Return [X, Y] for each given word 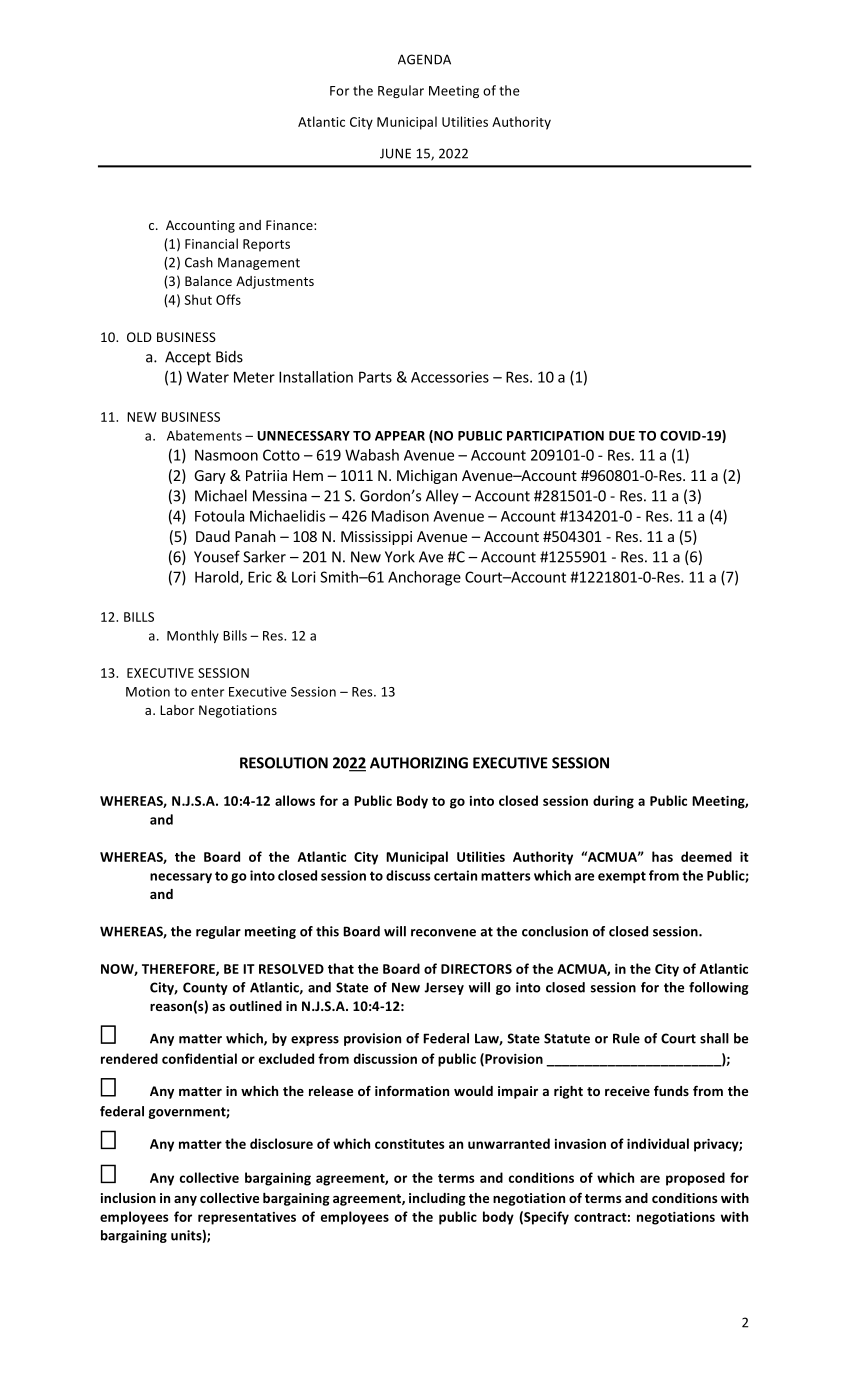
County [205, 988]
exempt [622, 877]
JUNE [395, 153]
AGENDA [424, 59]
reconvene [443, 933]
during [613, 802]
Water [208, 377]
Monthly [193, 636]
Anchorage [424, 578]
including [437, 1199]
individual [658, 1143]
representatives [247, 1218]
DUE [622, 436]
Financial [211, 243]
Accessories [450, 377]
